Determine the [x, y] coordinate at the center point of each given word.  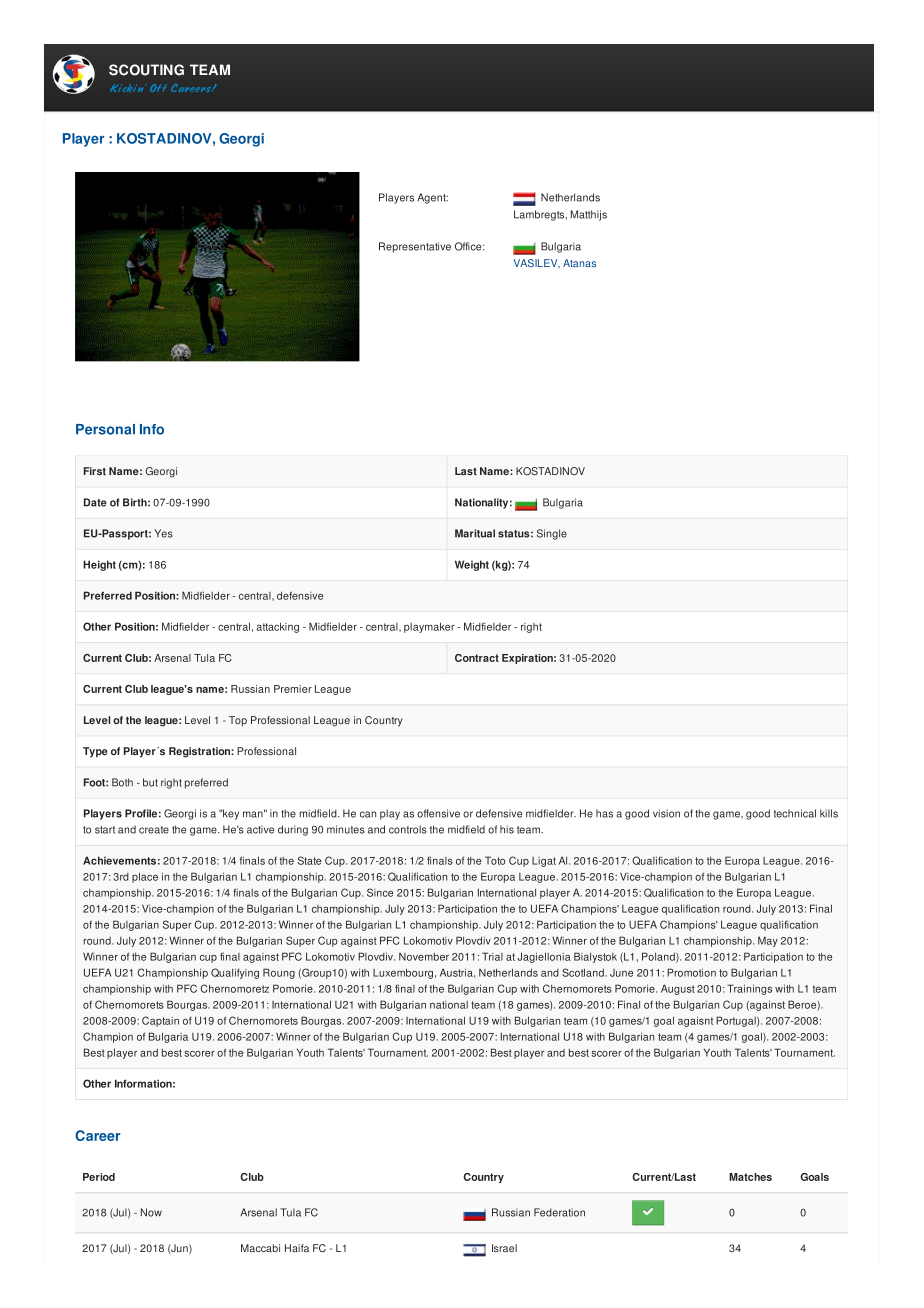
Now [151, 1212]
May [768, 941]
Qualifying [235, 973]
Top [238, 721]
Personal [105, 429]
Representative [415, 247]
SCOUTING [146, 70]
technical [795, 813]
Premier [293, 689]
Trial [492, 956]
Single [552, 534]
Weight [472, 565]
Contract [477, 658]
